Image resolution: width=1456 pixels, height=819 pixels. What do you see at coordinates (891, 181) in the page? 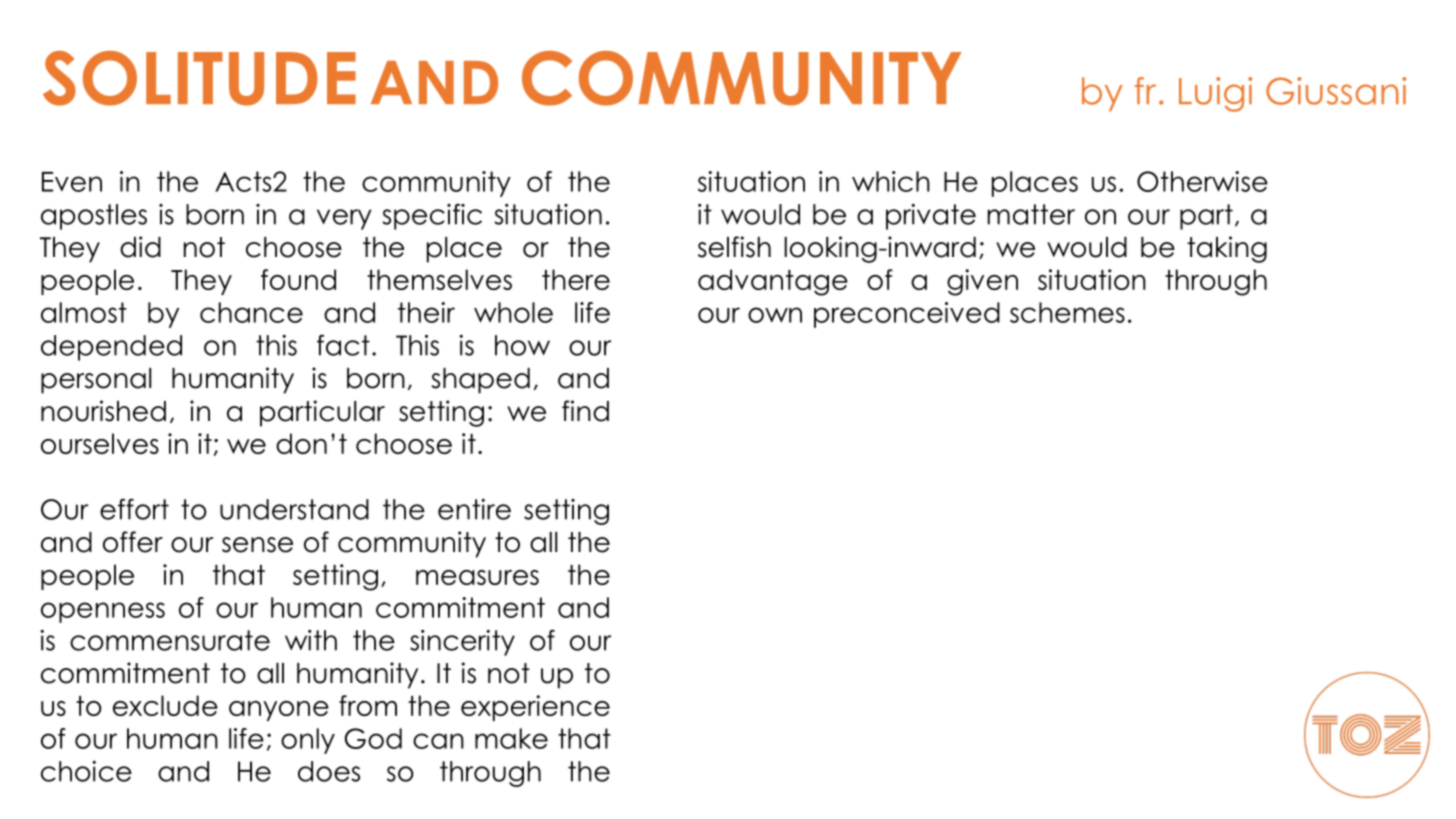
I see `which` at bounding box center [891, 181].
